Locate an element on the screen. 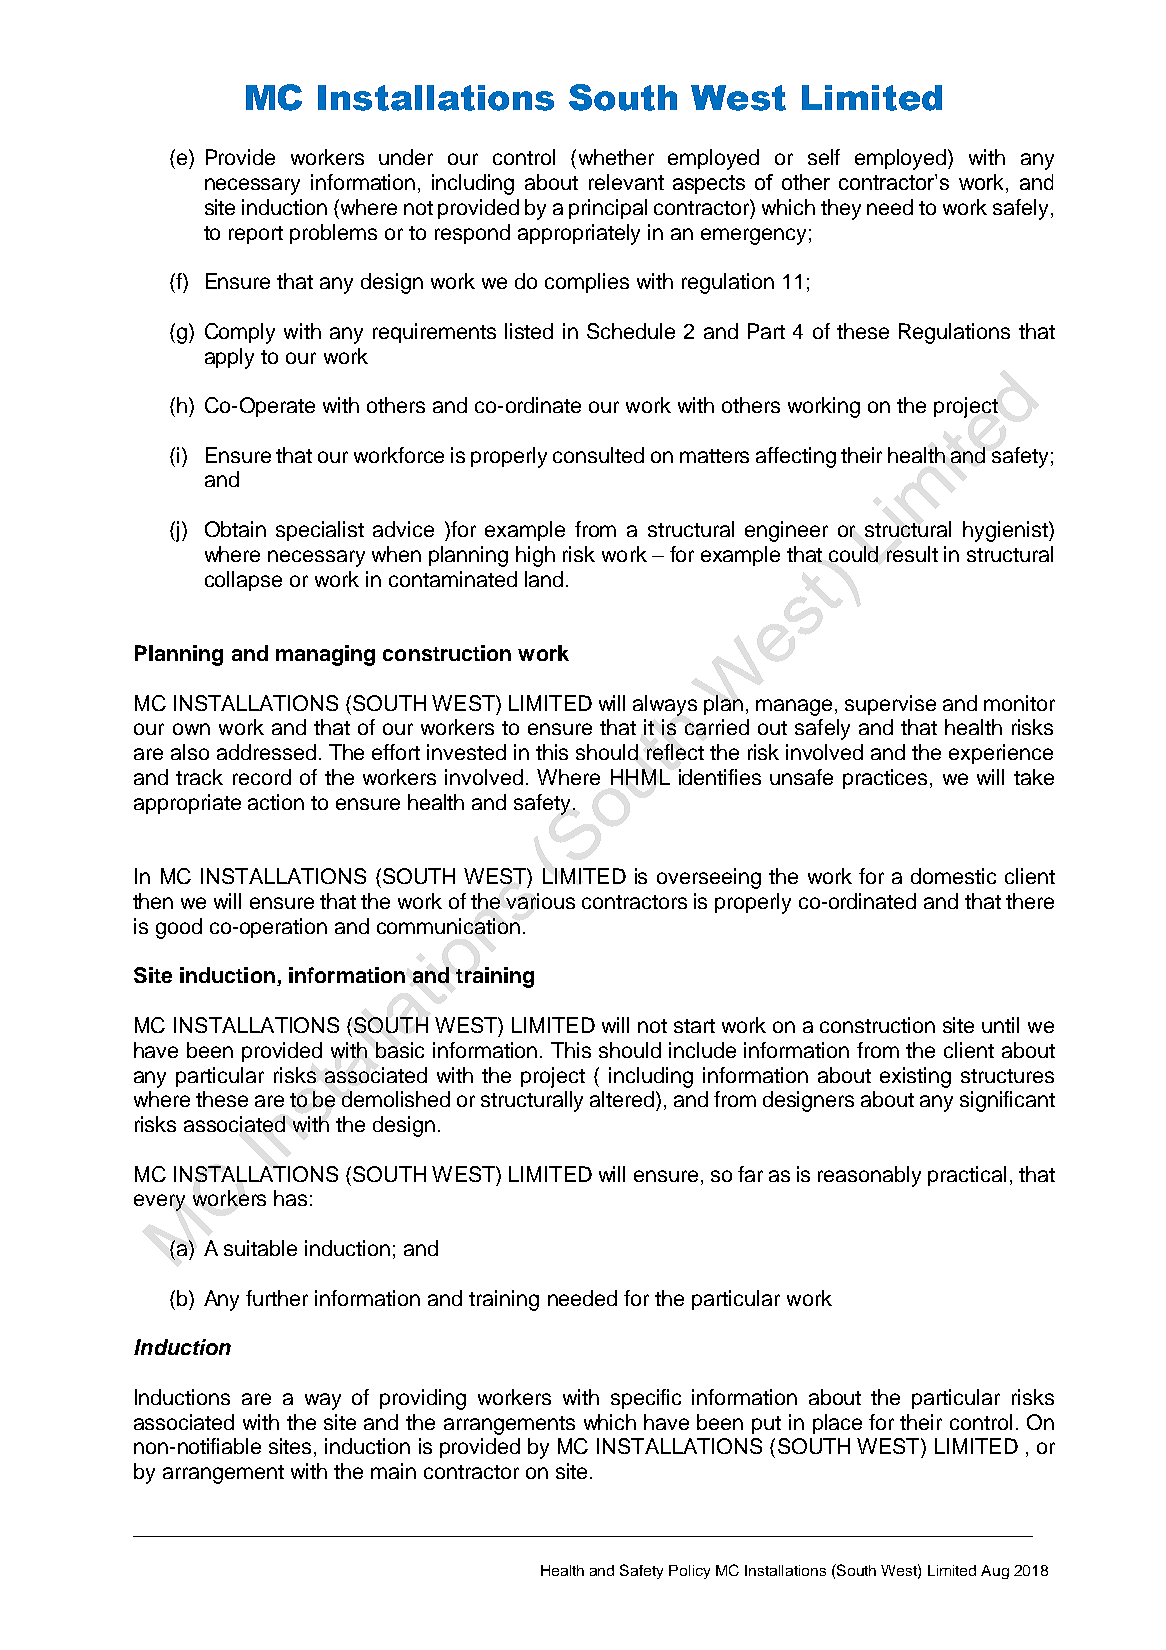 Image resolution: width=1166 pixels, height=1650 pixels. Policy is located at coordinates (689, 1572).
